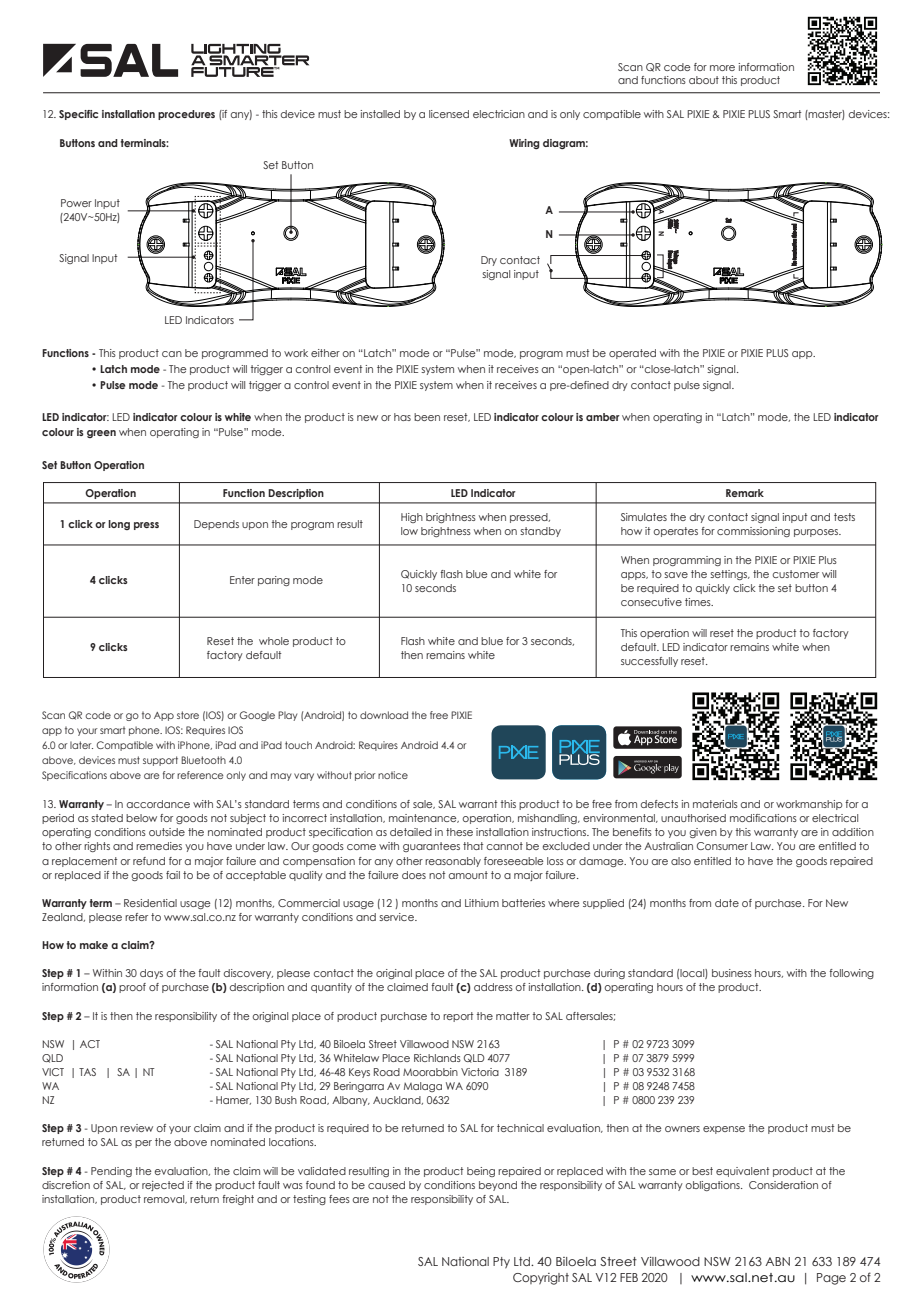 The width and height of the image is (924, 1308). What do you see at coordinates (498, 1186) in the image?
I see `beyond` at bounding box center [498, 1186].
